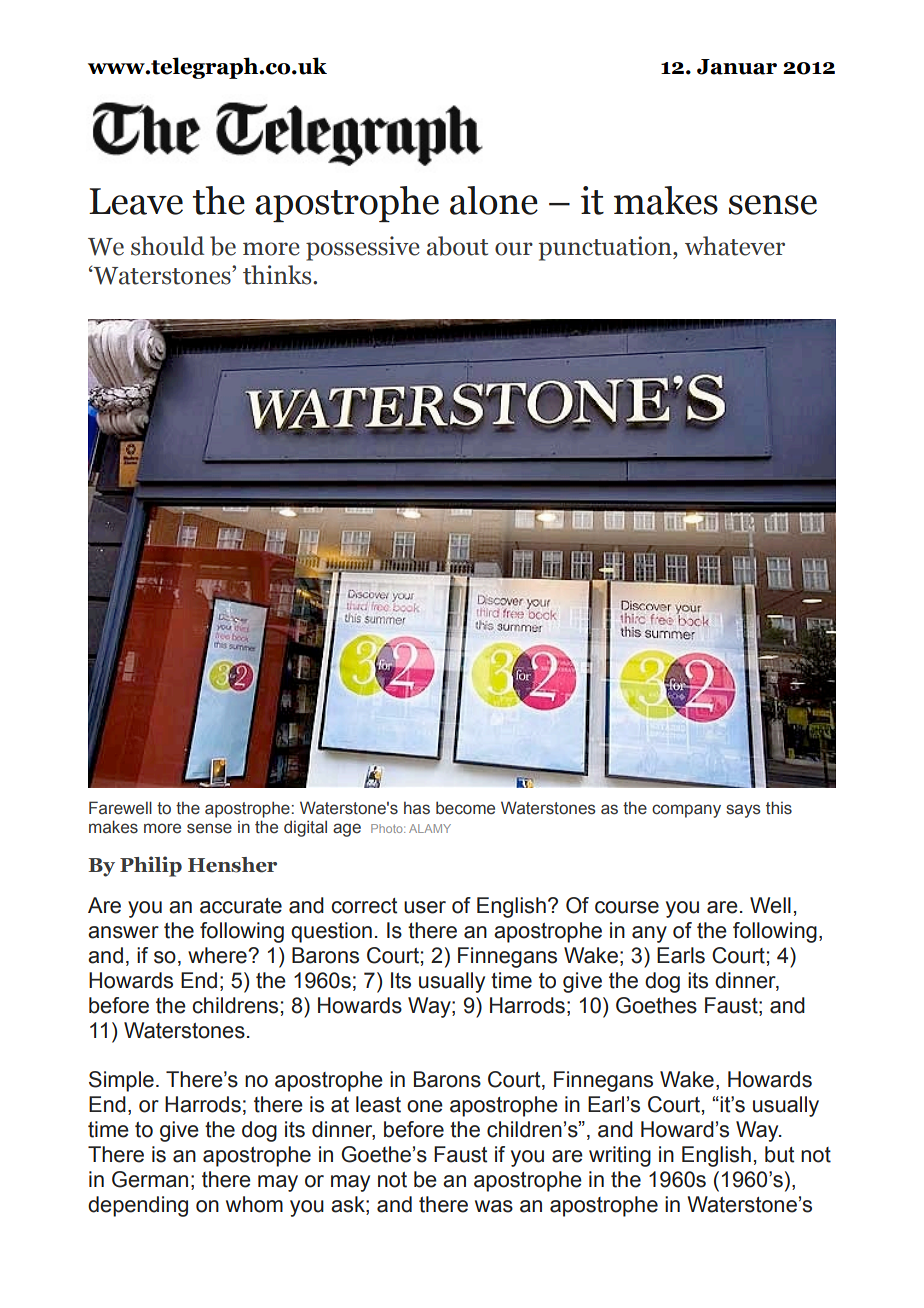  I want to click on but, so click(779, 1154).
